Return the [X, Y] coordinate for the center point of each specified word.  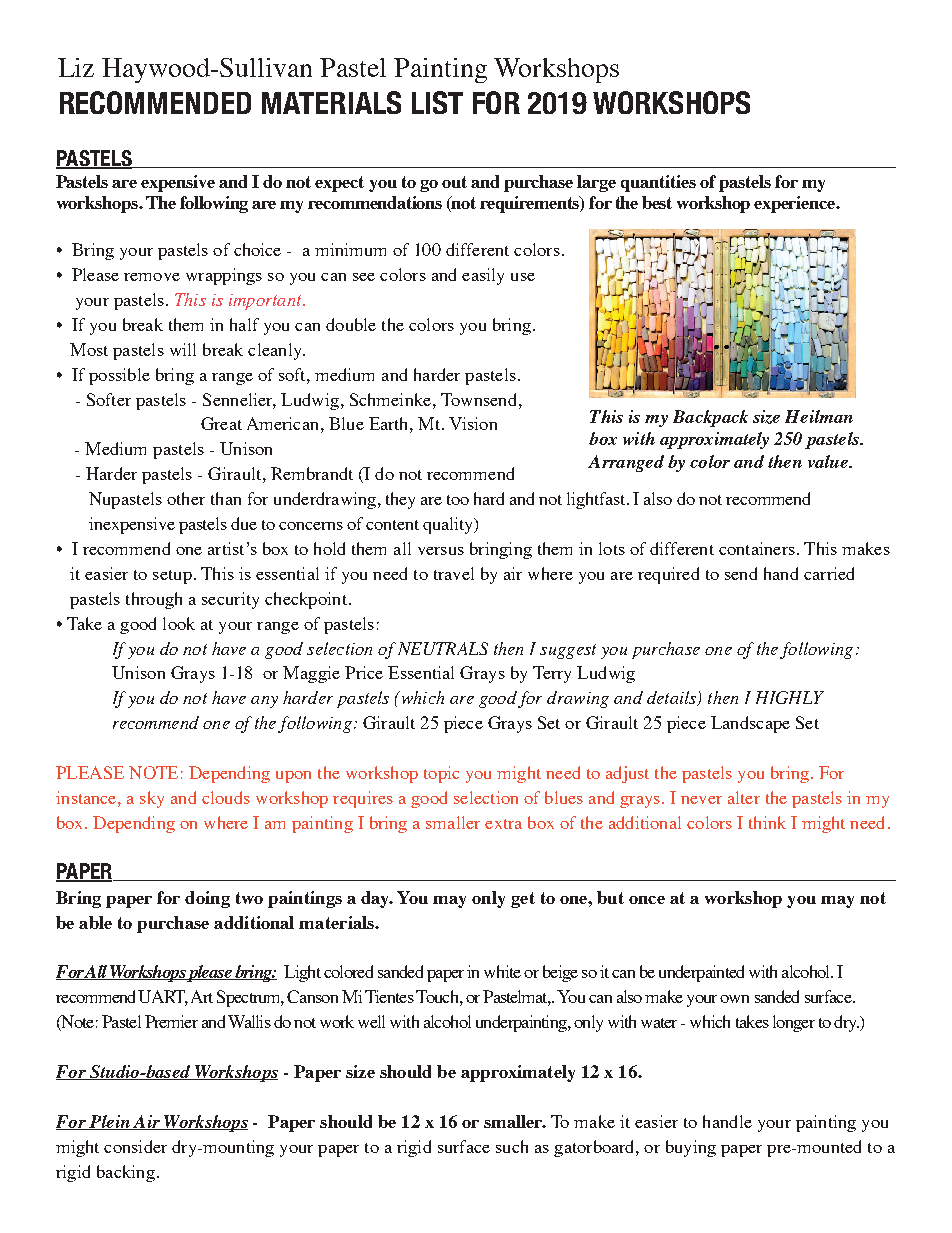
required [668, 575]
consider [135, 1146]
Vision [473, 423]
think [767, 822]
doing [207, 899]
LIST [437, 102]
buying [691, 1148]
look [179, 623]
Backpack [710, 418]
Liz [76, 67]
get [523, 900]
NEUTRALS [443, 648]
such [512, 1146]
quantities [658, 183]
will [183, 349]
